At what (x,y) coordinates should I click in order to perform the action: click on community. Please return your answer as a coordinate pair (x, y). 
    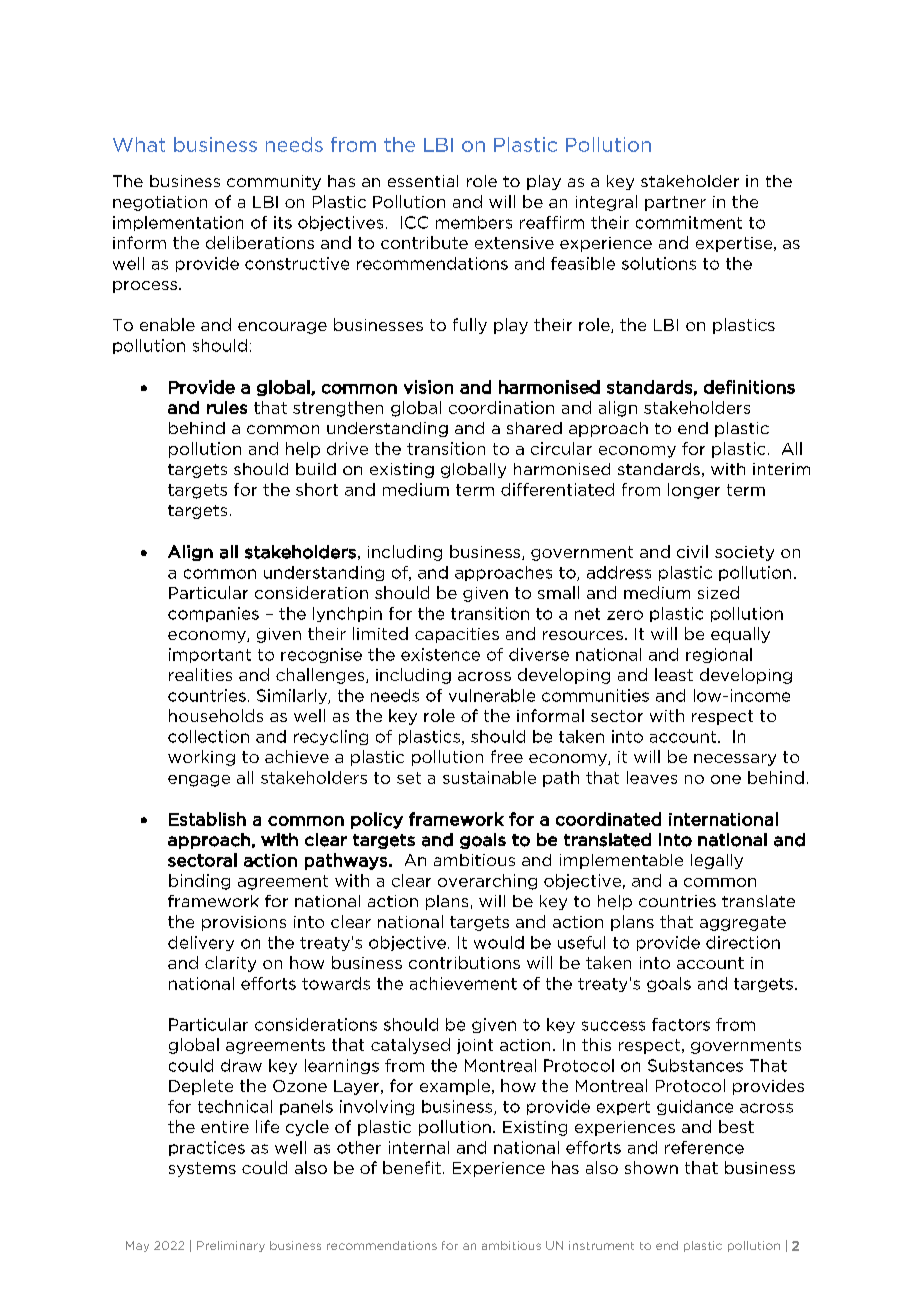
    Looking at the image, I should click on (274, 182).
